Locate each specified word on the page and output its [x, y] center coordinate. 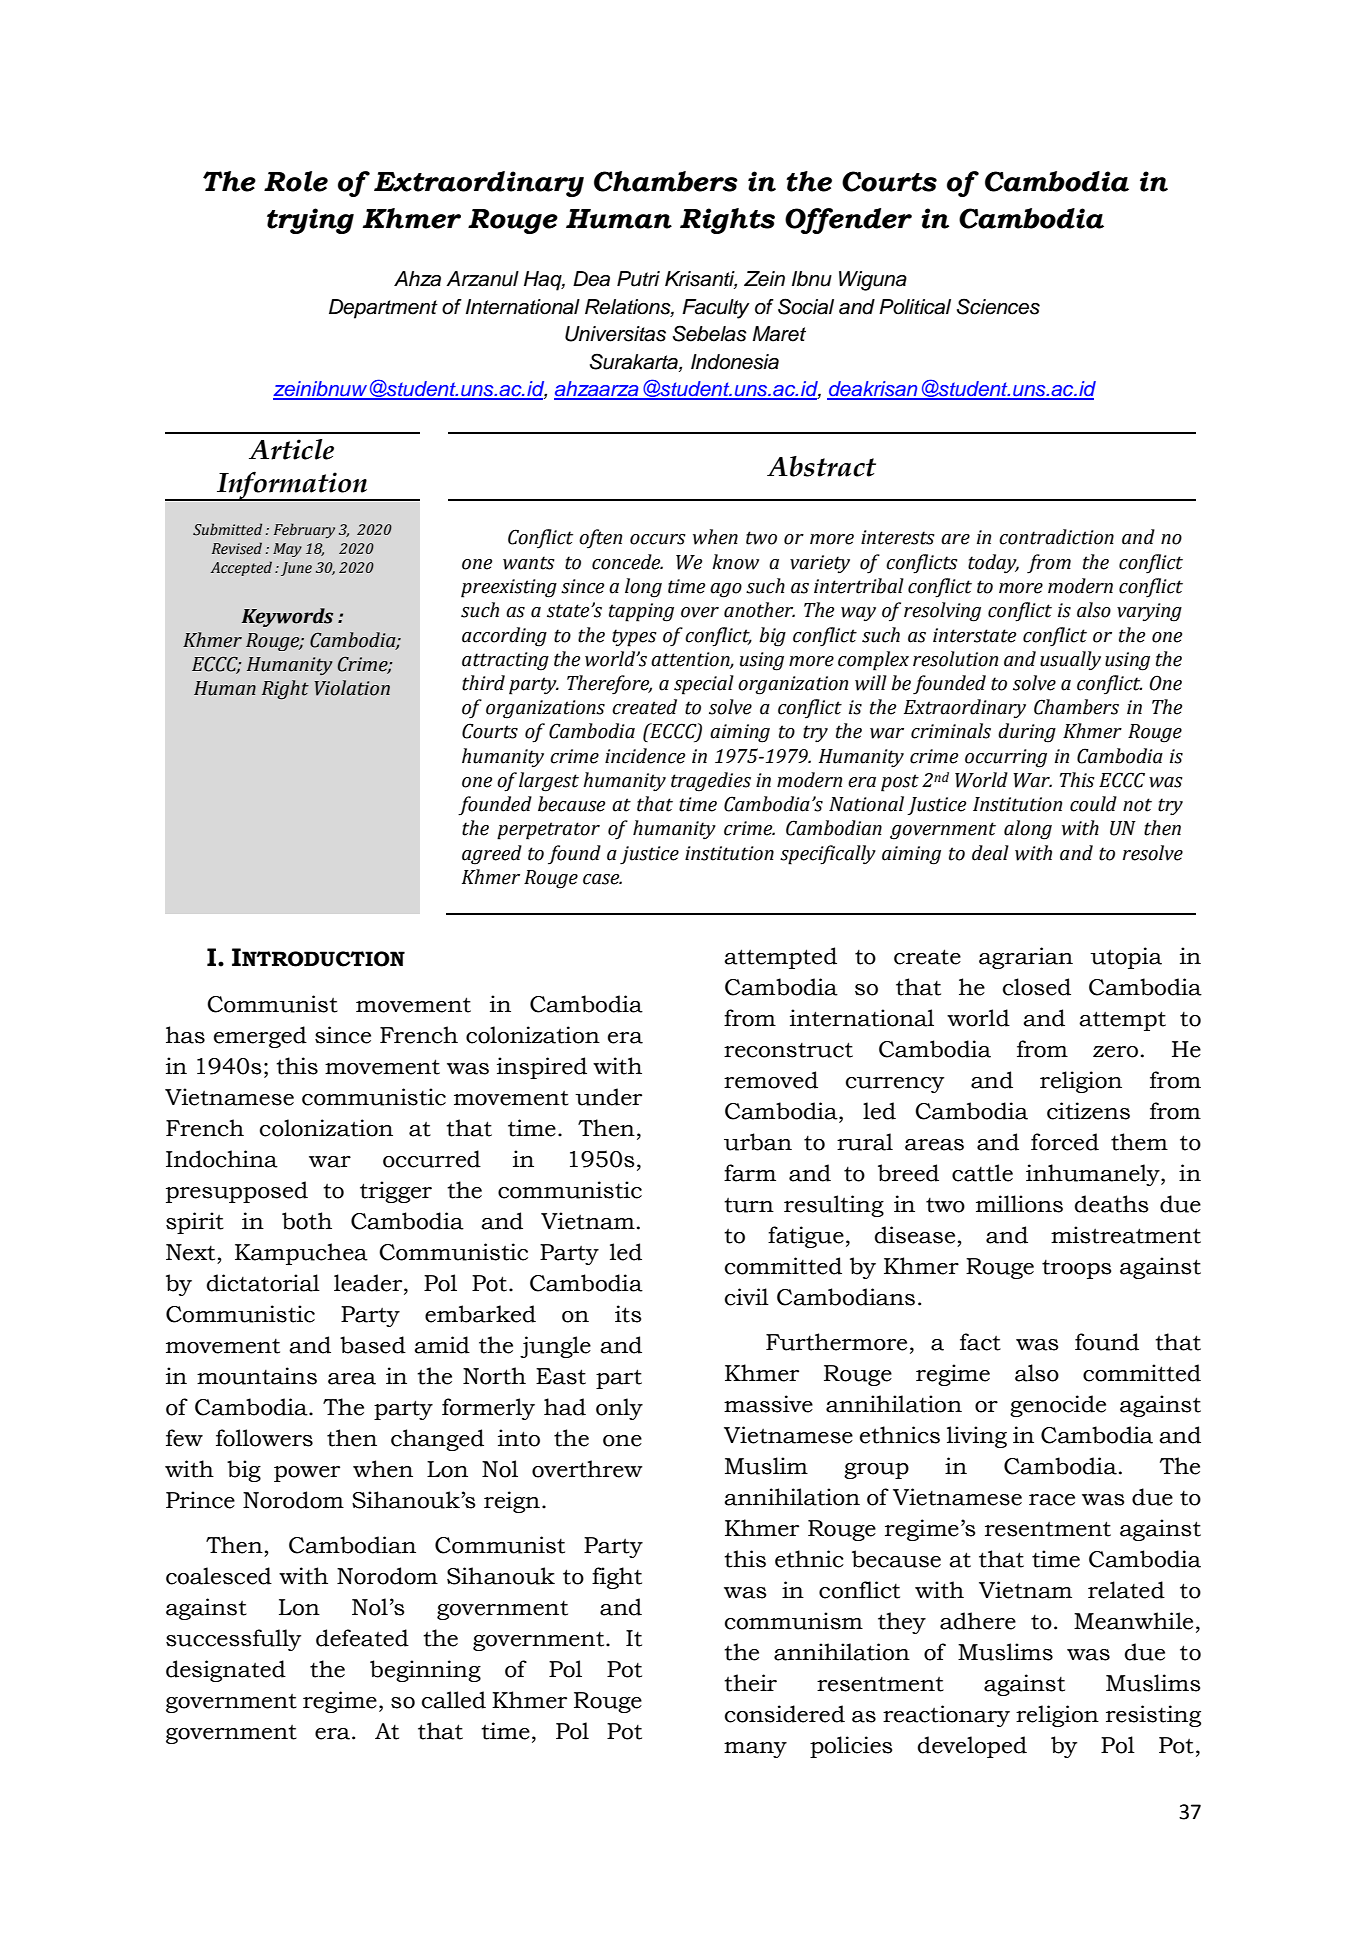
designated [226, 1671]
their [750, 1683]
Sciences [998, 306]
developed [972, 1747]
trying [310, 221]
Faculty [716, 309]
